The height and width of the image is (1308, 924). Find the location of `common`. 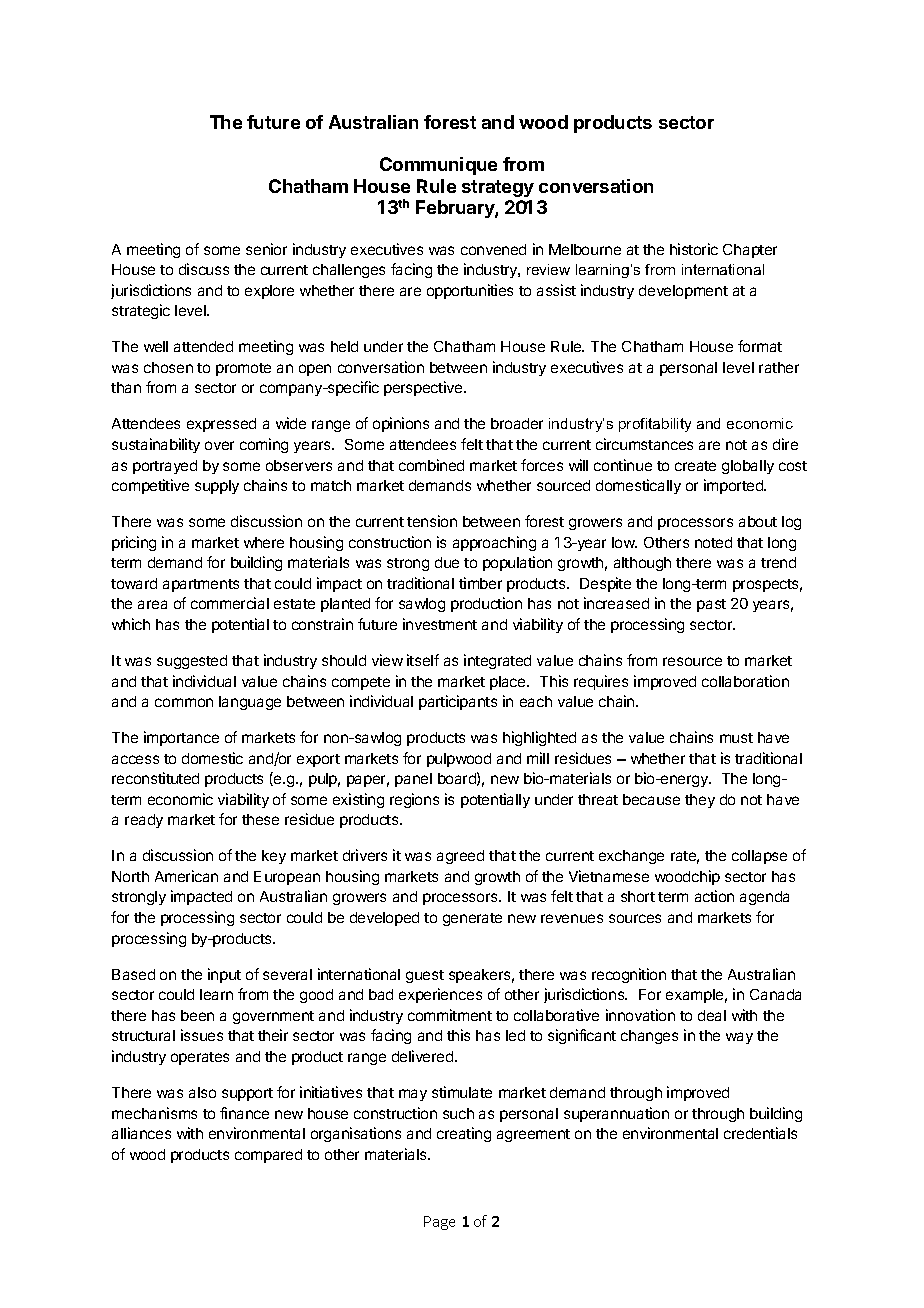

common is located at coordinates (184, 702).
